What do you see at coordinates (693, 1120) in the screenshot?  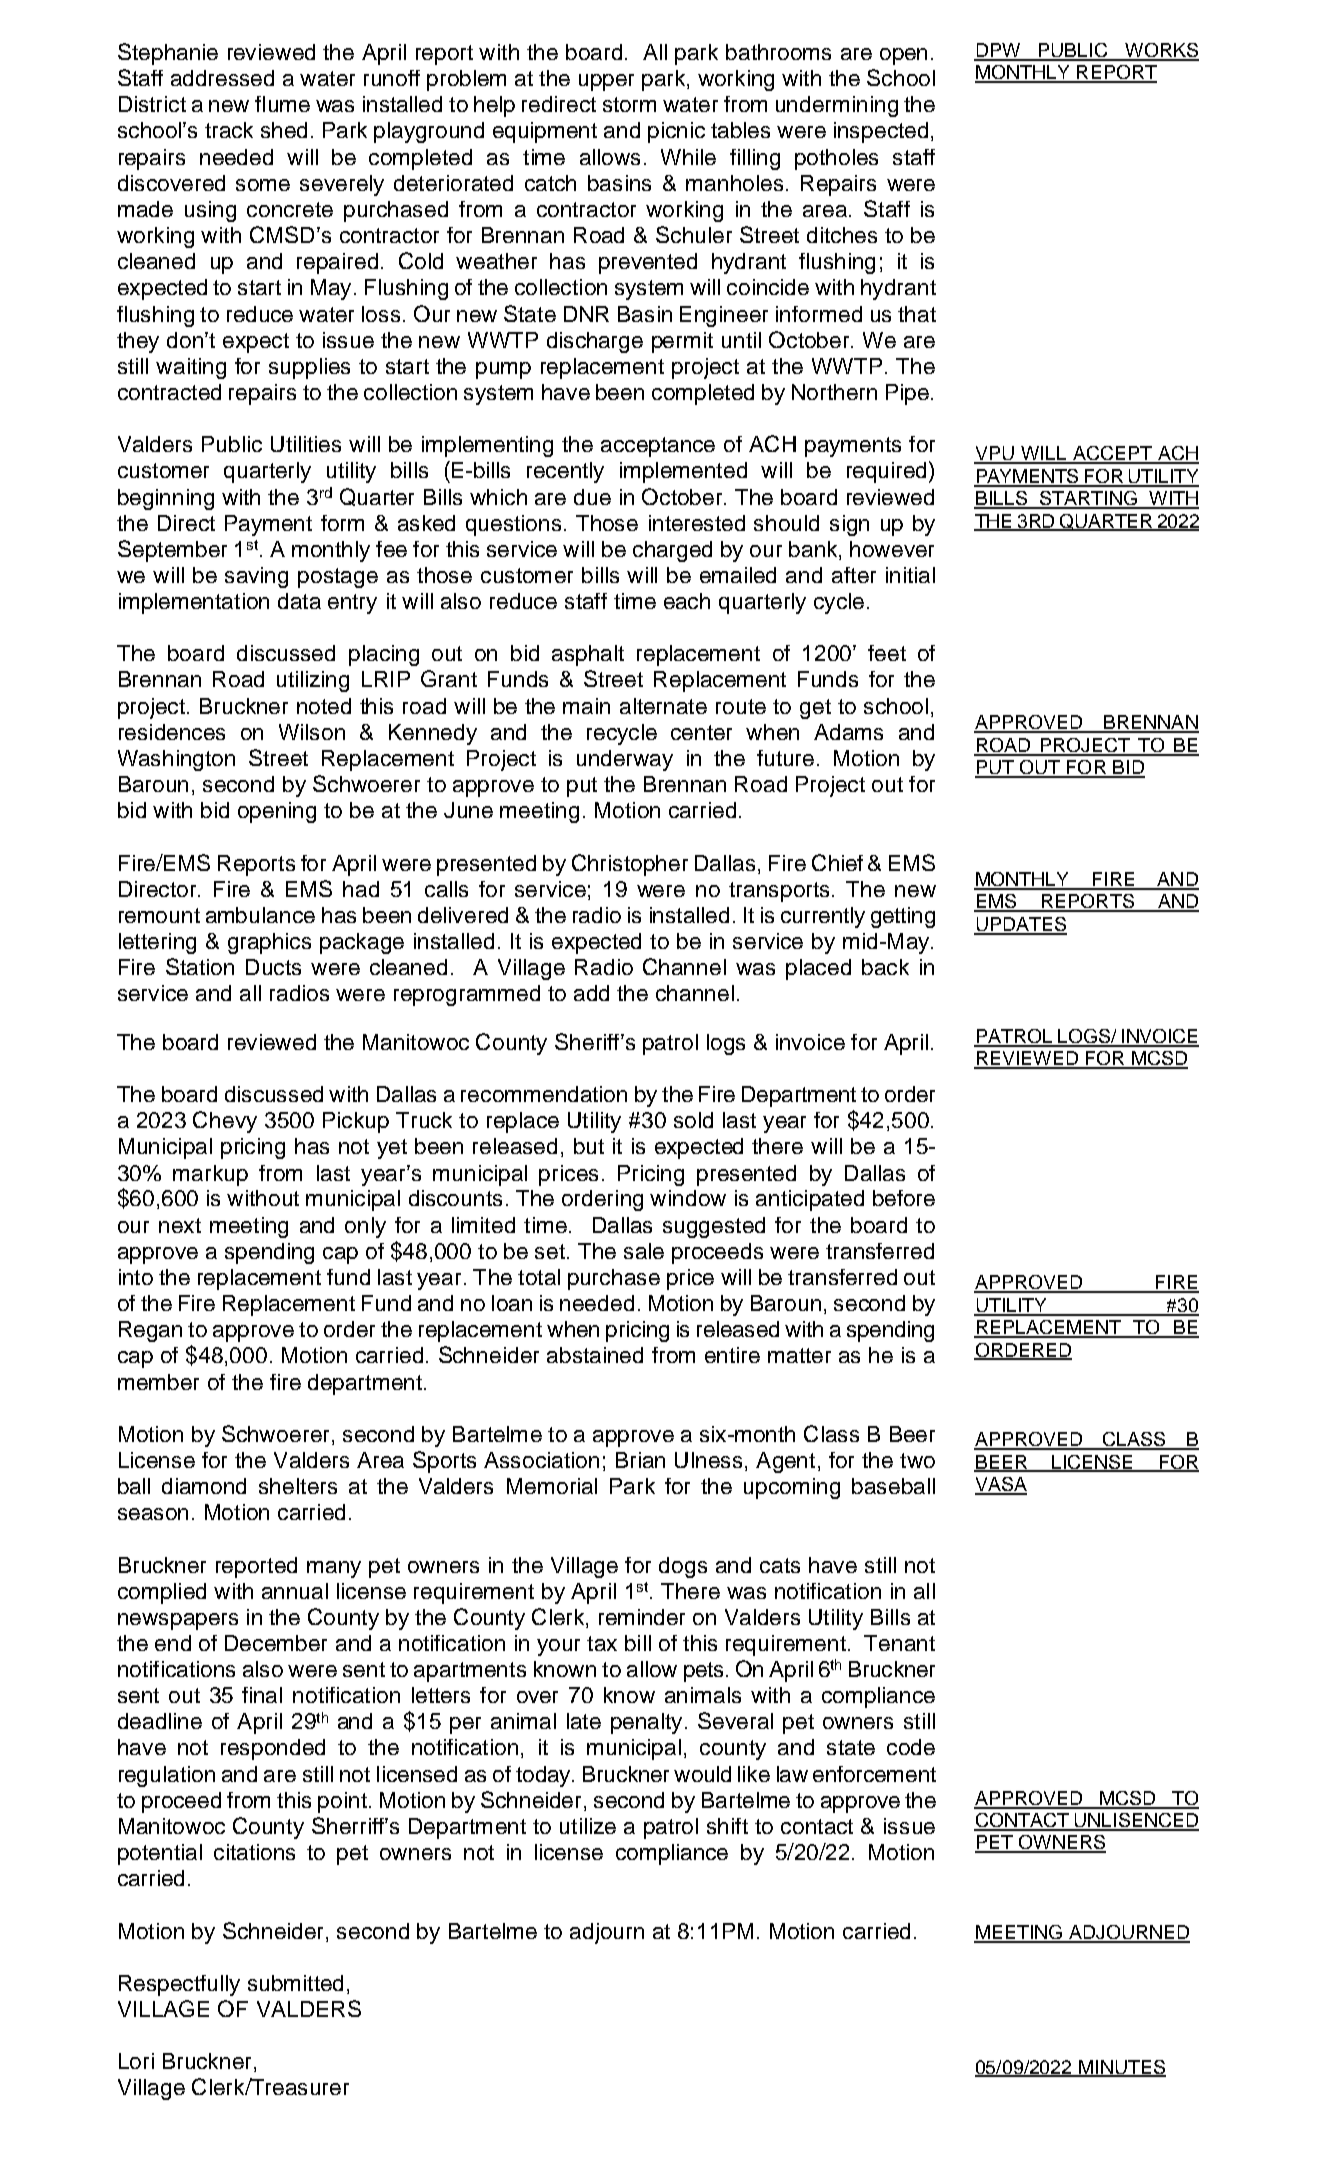 I see `sold` at bounding box center [693, 1120].
